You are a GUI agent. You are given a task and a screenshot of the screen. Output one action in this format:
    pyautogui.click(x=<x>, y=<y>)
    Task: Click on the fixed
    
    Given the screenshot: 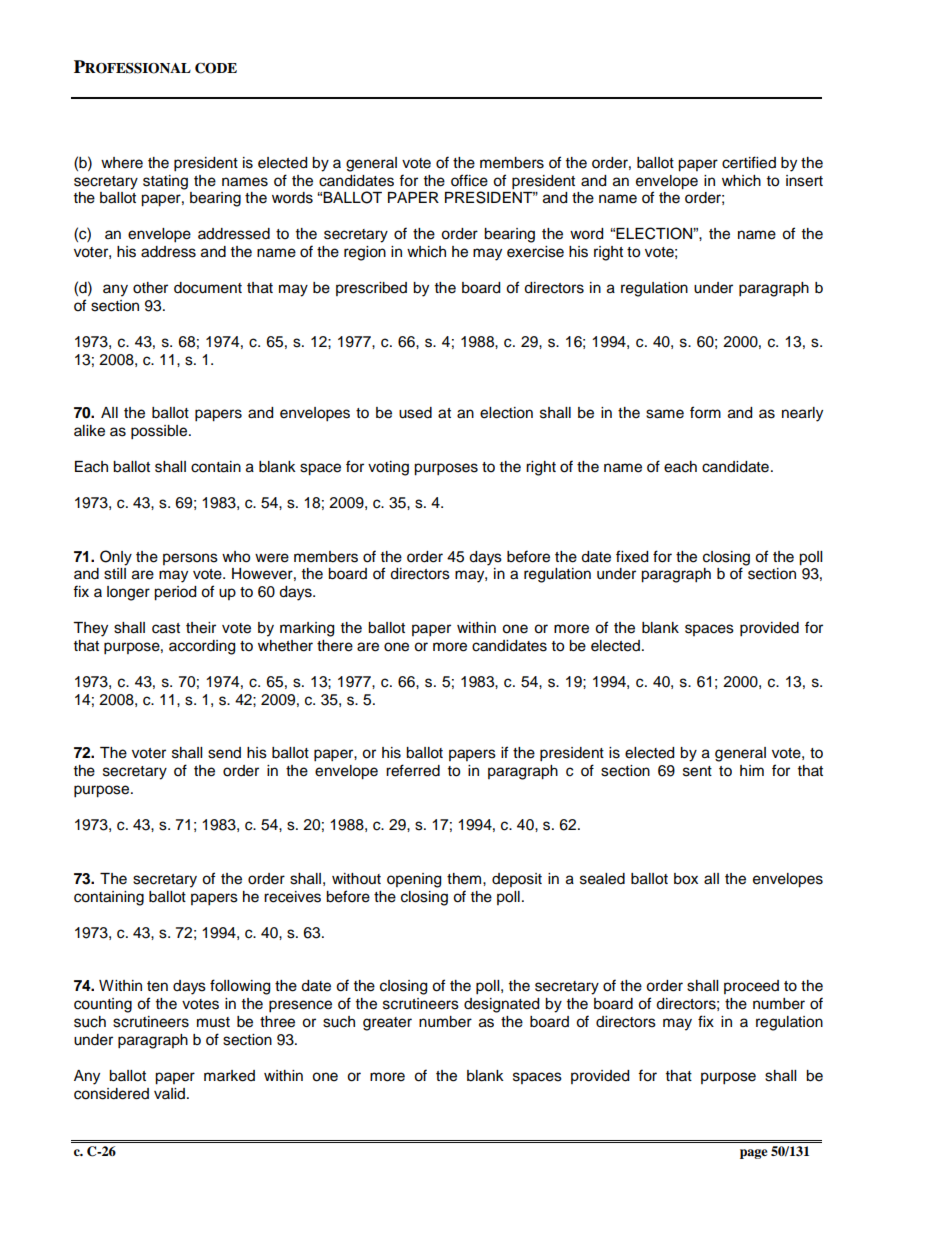 What is the action you would take?
    pyautogui.click(x=632, y=556)
